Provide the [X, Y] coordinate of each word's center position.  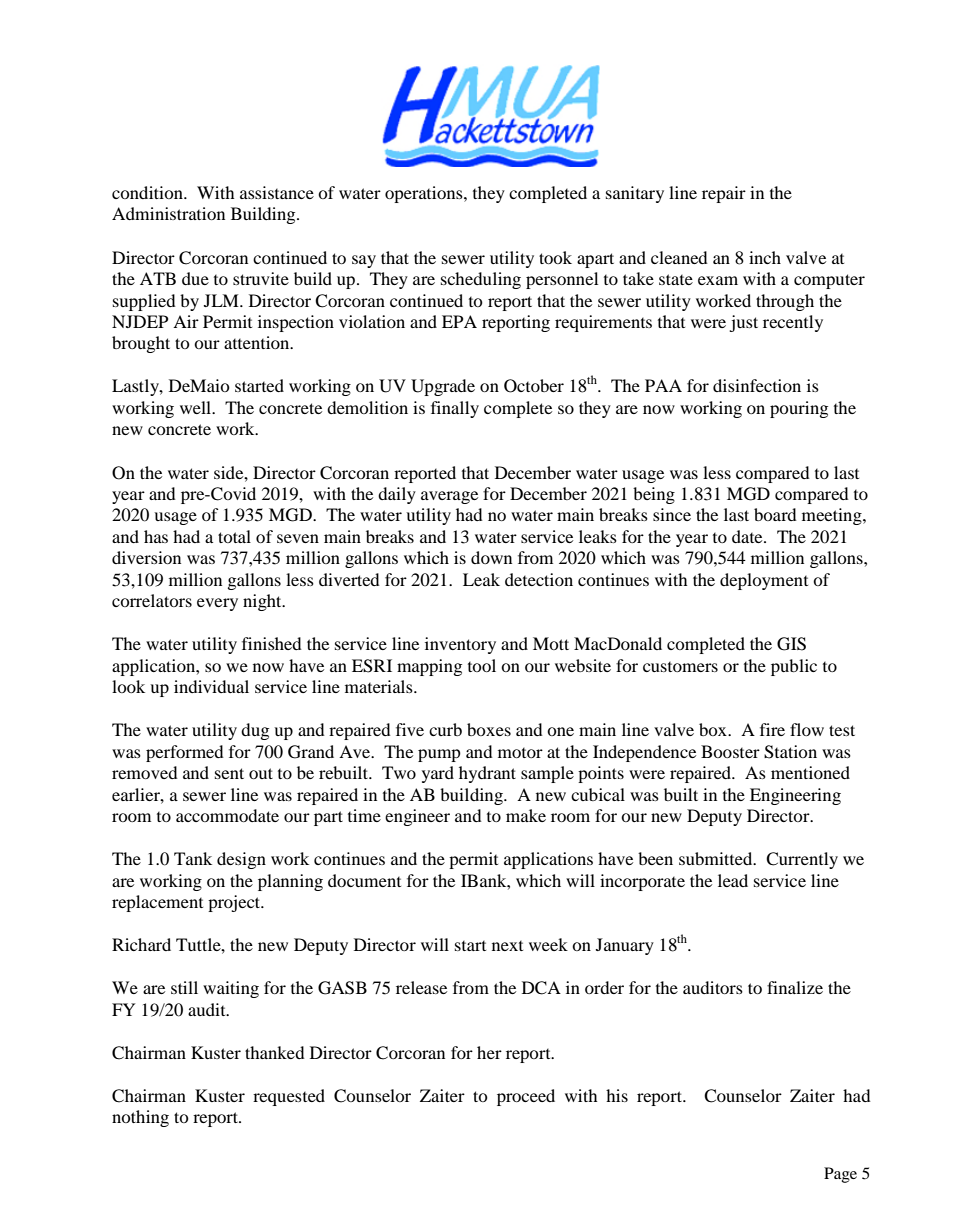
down [491, 557]
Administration [168, 213]
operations [425, 194]
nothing [140, 1118]
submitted [717, 858]
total [234, 536]
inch [765, 257]
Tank [193, 858]
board [775, 514]
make [526, 815]
